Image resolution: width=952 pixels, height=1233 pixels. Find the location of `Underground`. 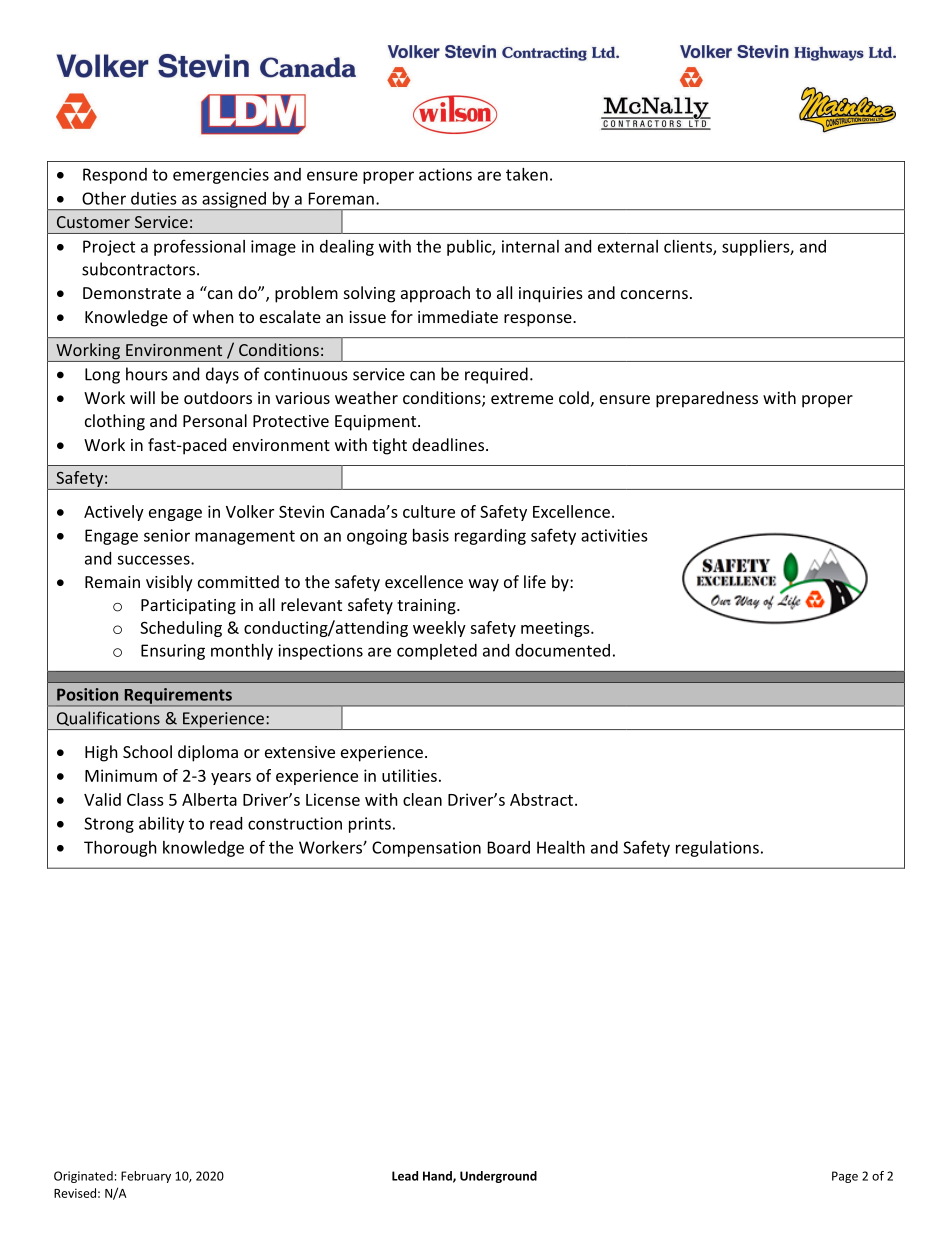

Underground is located at coordinates (498, 1177).
